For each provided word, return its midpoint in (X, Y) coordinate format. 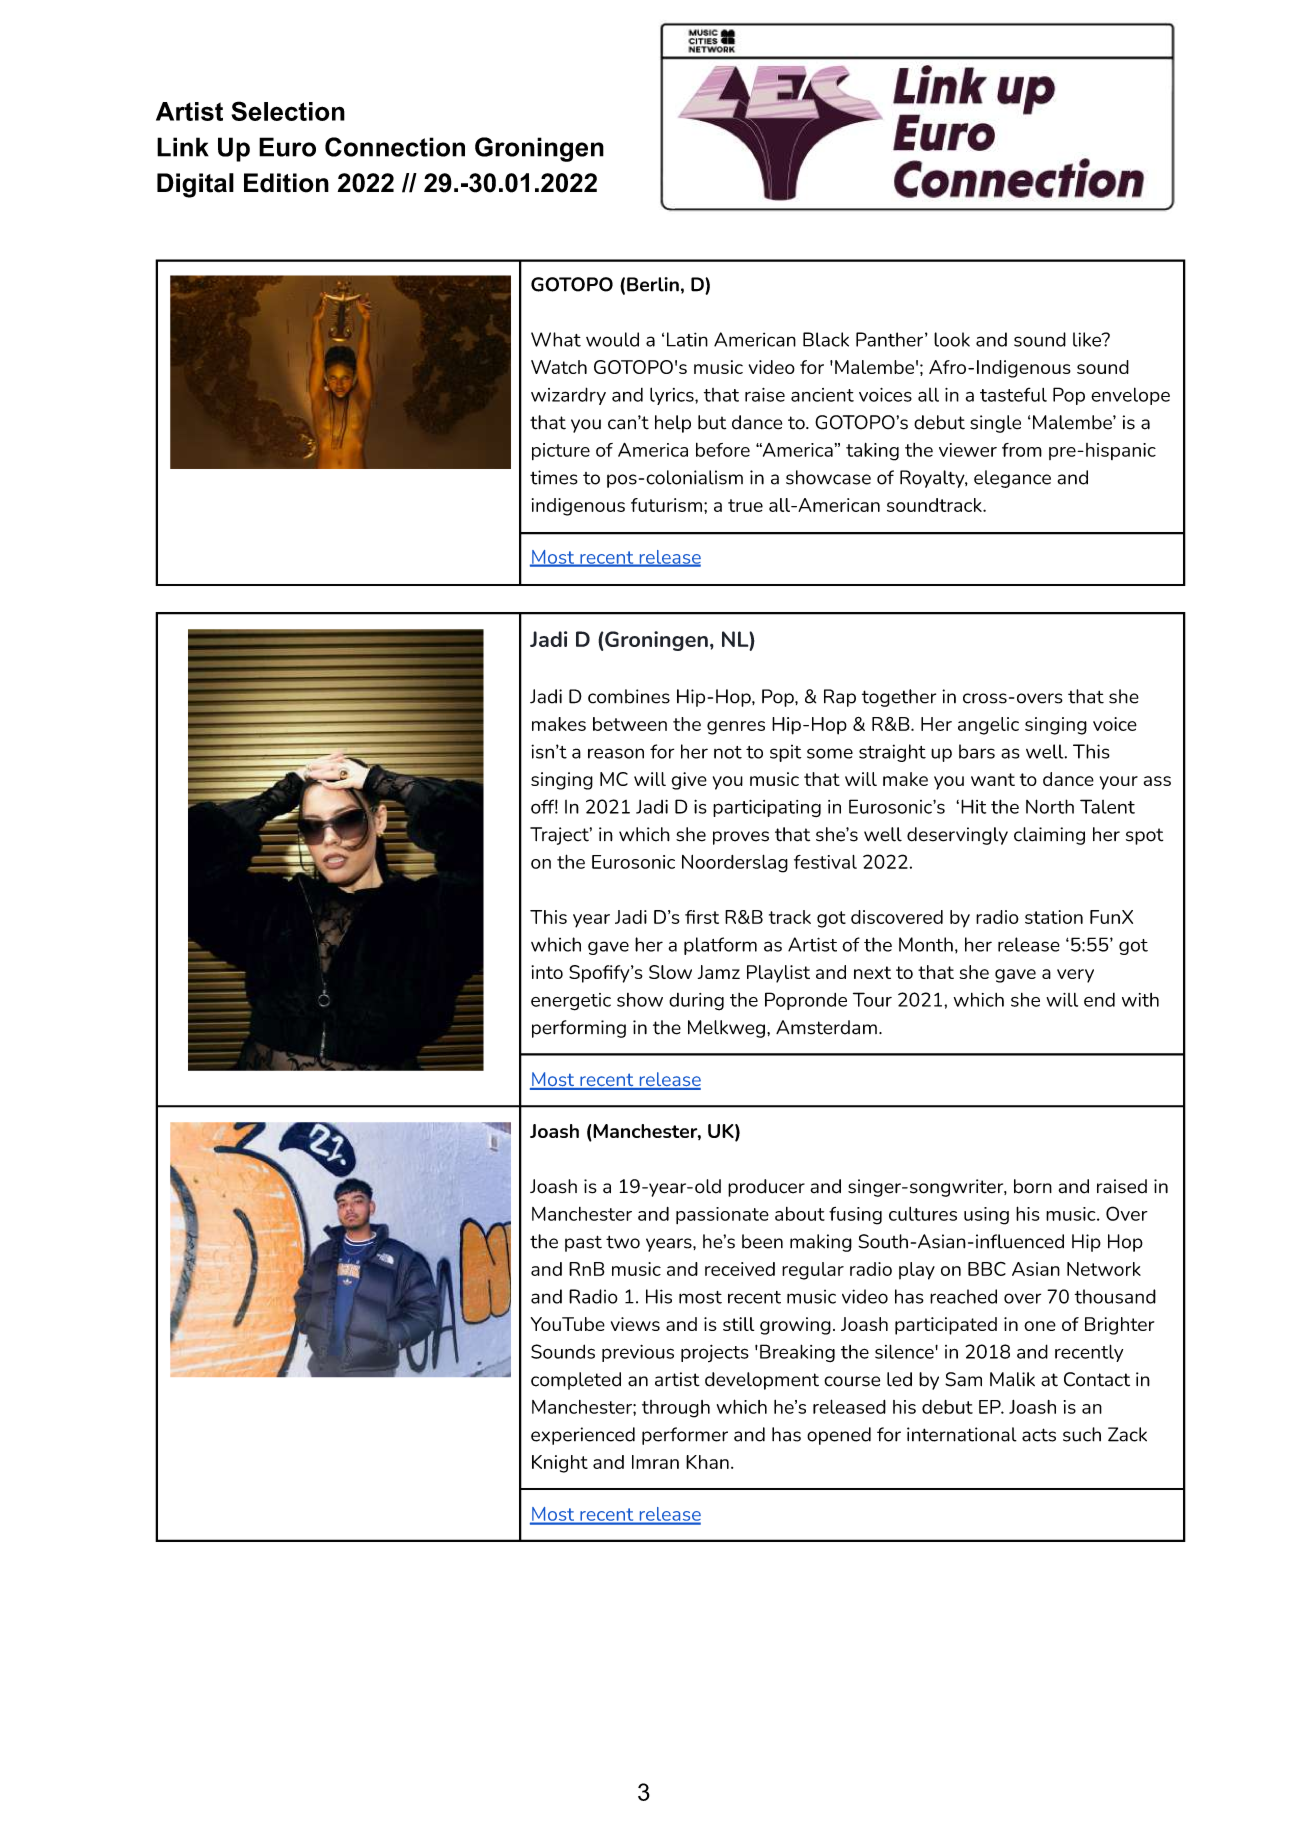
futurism (666, 505)
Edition (286, 183)
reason (616, 753)
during (696, 1002)
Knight (560, 1464)
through (676, 1409)
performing (579, 1029)
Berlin (653, 284)
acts (1039, 1435)
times (554, 477)
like (1088, 339)
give (689, 781)
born (1033, 1186)
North (1050, 806)
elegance (1012, 479)
